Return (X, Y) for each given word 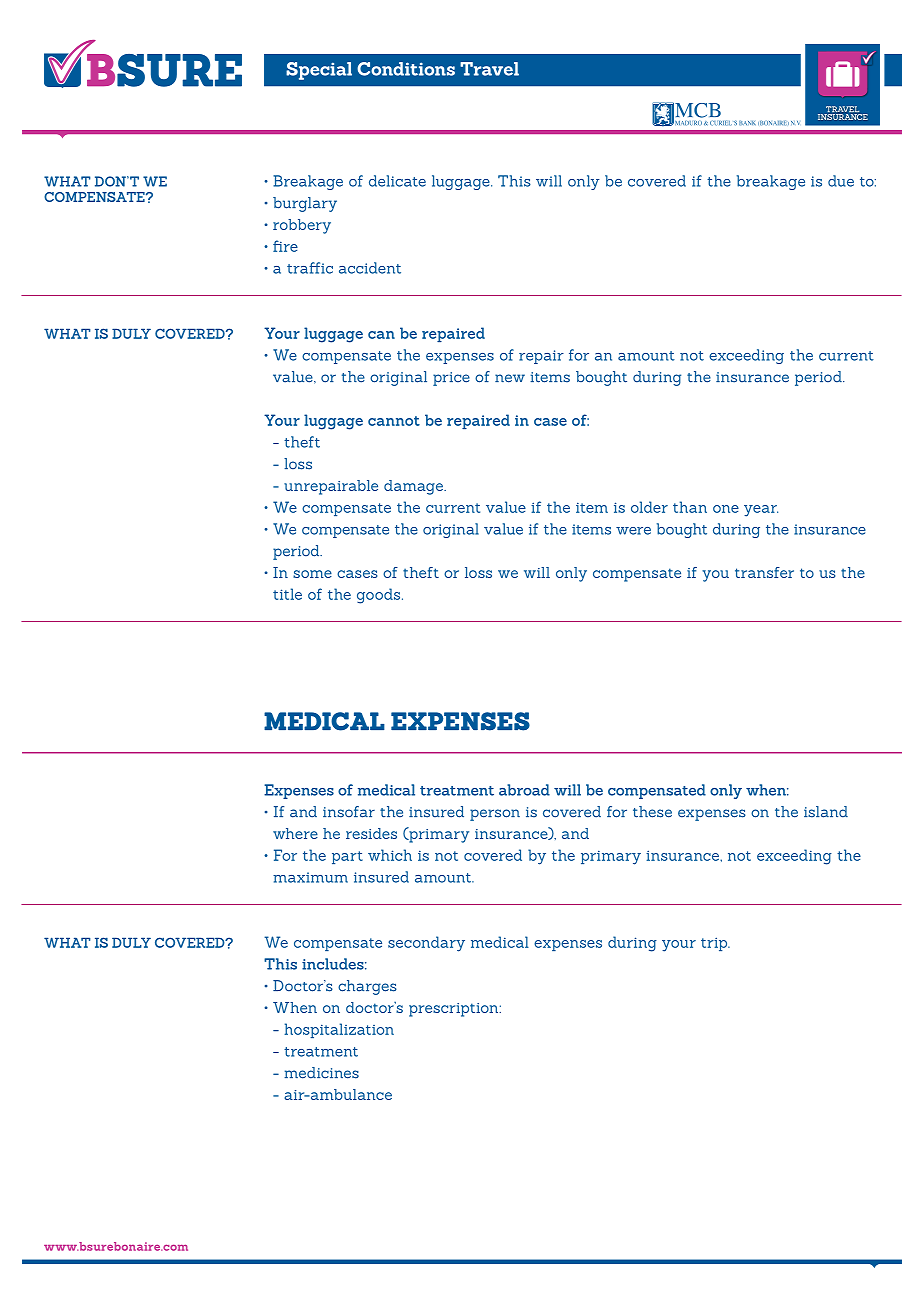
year (761, 511)
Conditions (406, 69)
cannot (394, 421)
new (510, 378)
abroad (524, 790)
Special (319, 71)
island (826, 812)
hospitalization (339, 1030)
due (841, 181)
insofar (349, 812)
